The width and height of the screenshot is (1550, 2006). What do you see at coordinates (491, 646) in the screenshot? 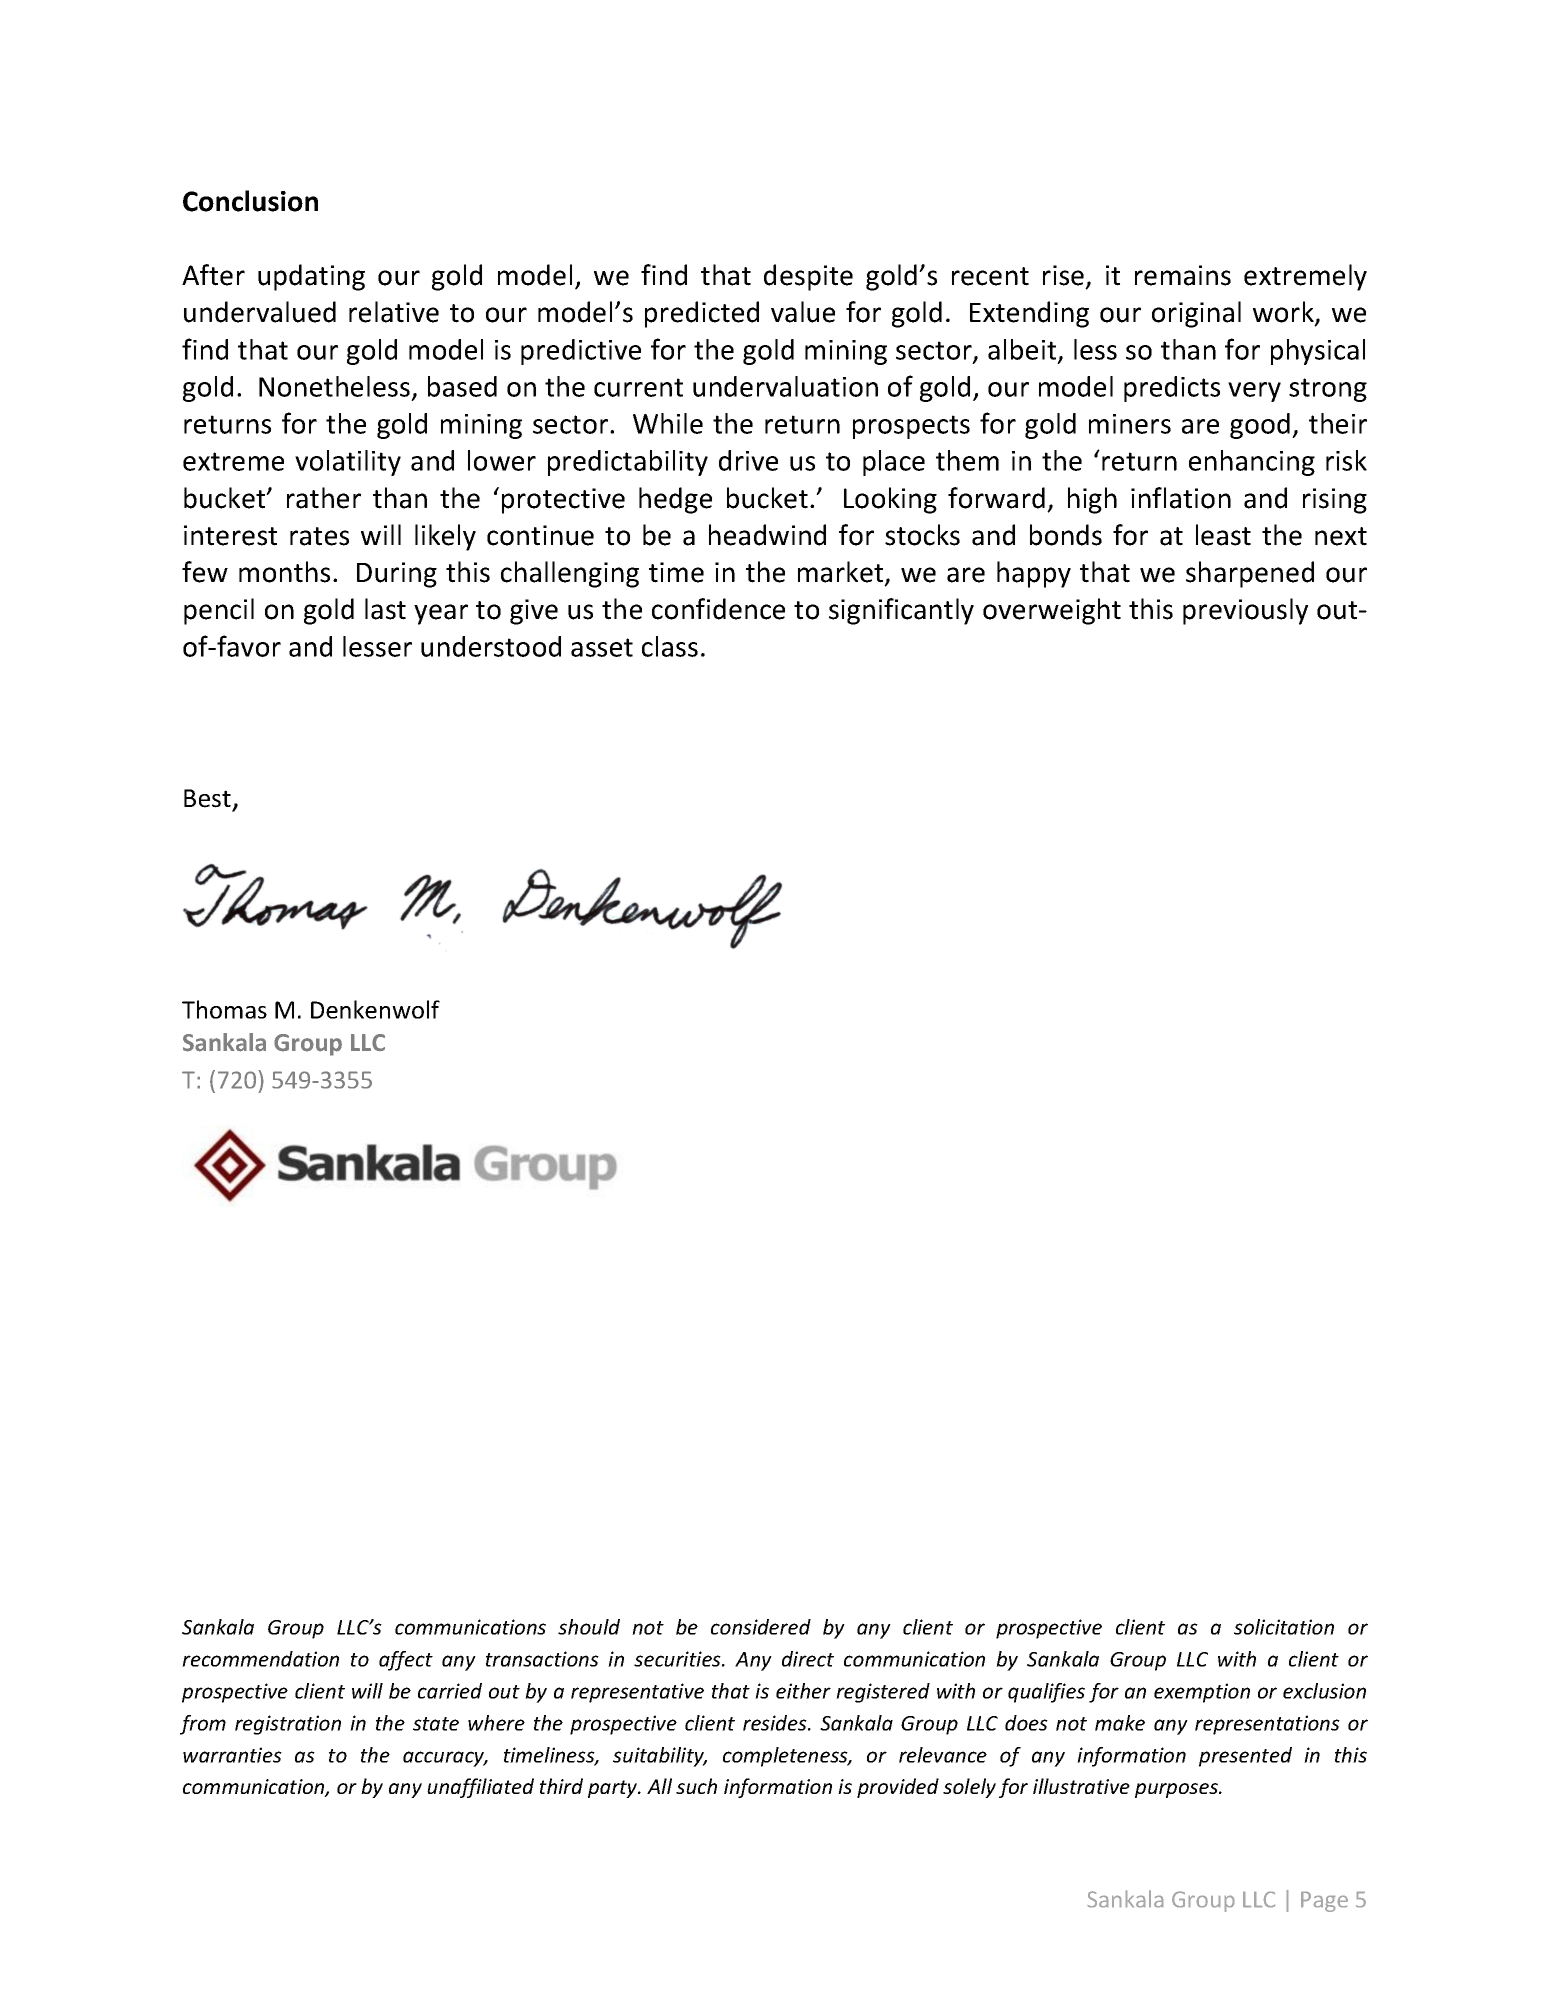
I see `understood` at bounding box center [491, 646].
